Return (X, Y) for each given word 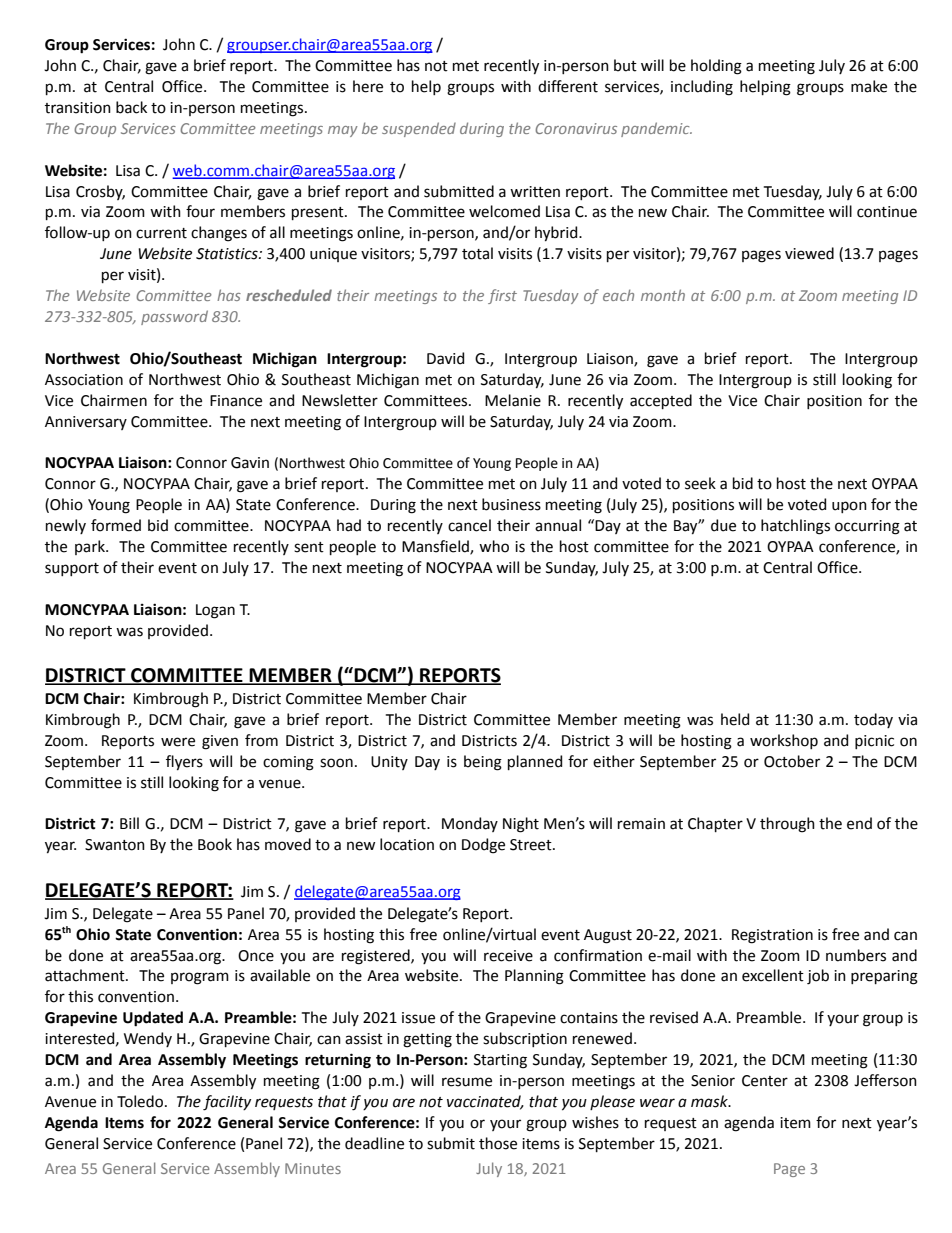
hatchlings (795, 527)
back (131, 107)
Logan (215, 611)
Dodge (483, 846)
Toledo (141, 1101)
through (787, 825)
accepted (661, 401)
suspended (419, 129)
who (494, 546)
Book (215, 844)
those (498, 1143)
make (869, 86)
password (174, 317)
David (445, 358)
